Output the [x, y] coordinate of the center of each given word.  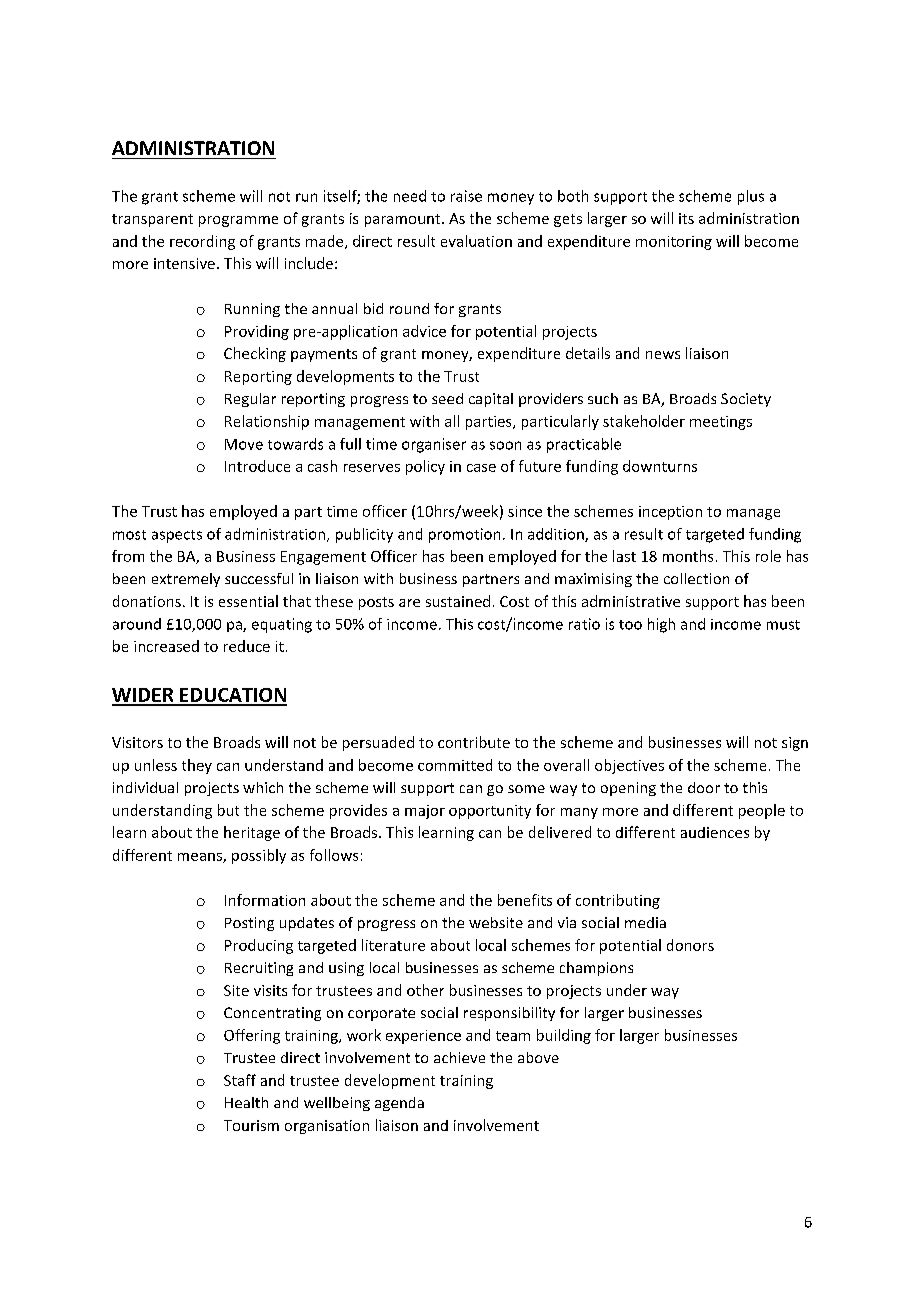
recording [202, 242]
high [661, 625]
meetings [721, 423]
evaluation [476, 241]
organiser [434, 445]
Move [244, 444]
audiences [715, 832]
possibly [259, 856]
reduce [247, 646]
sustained [458, 601]
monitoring [674, 243]
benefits [525, 900]
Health [246, 1102]
